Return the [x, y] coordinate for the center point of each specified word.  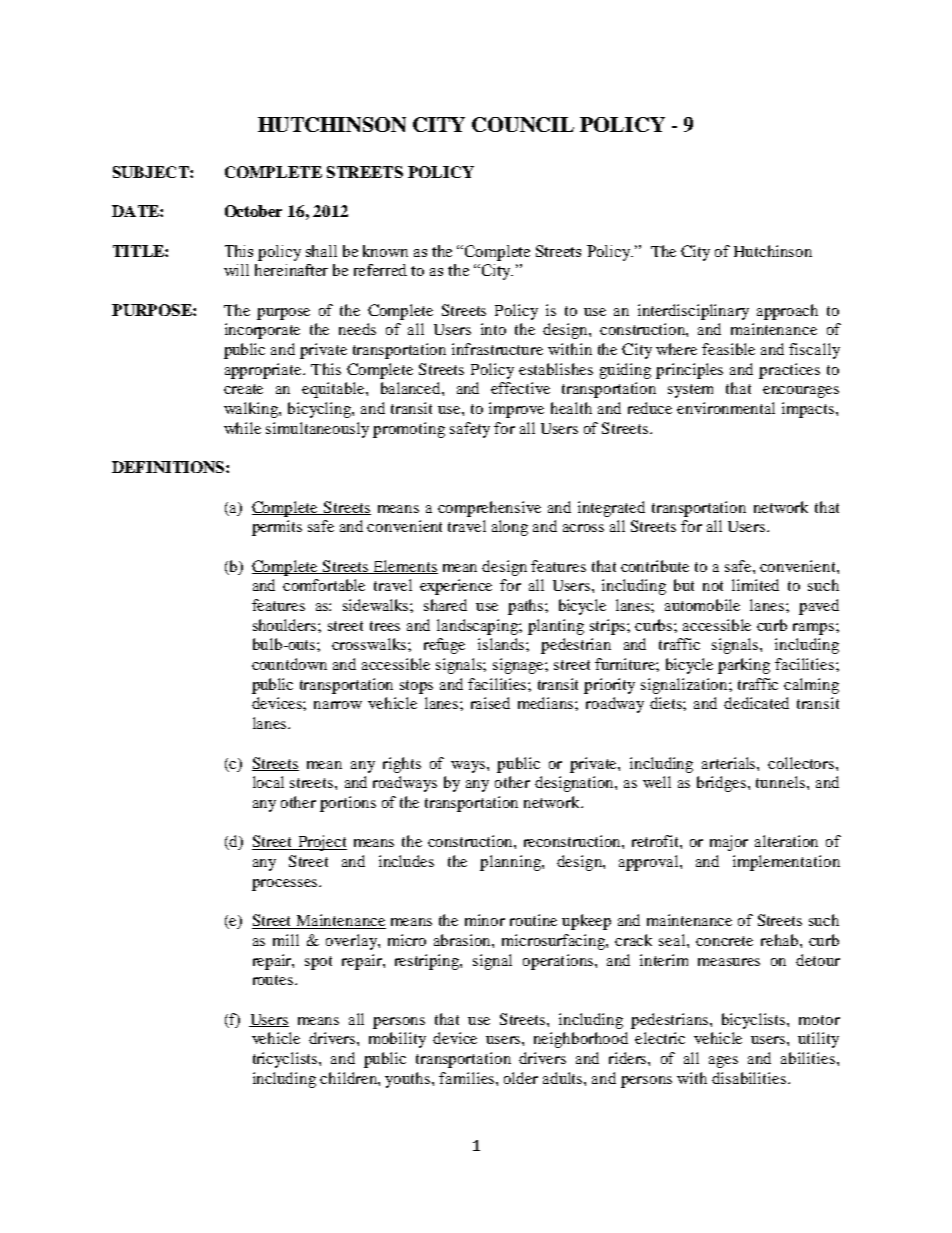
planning [511, 863]
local [268, 782]
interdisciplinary [693, 312]
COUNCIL [523, 124]
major [729, 843]
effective [520, 388]
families [468, 1078]
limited [755, 585]
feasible [728, 349]
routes [274, 980]
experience [456, 587]
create [243, 389]
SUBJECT [152, 172]
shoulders [286, 625]
